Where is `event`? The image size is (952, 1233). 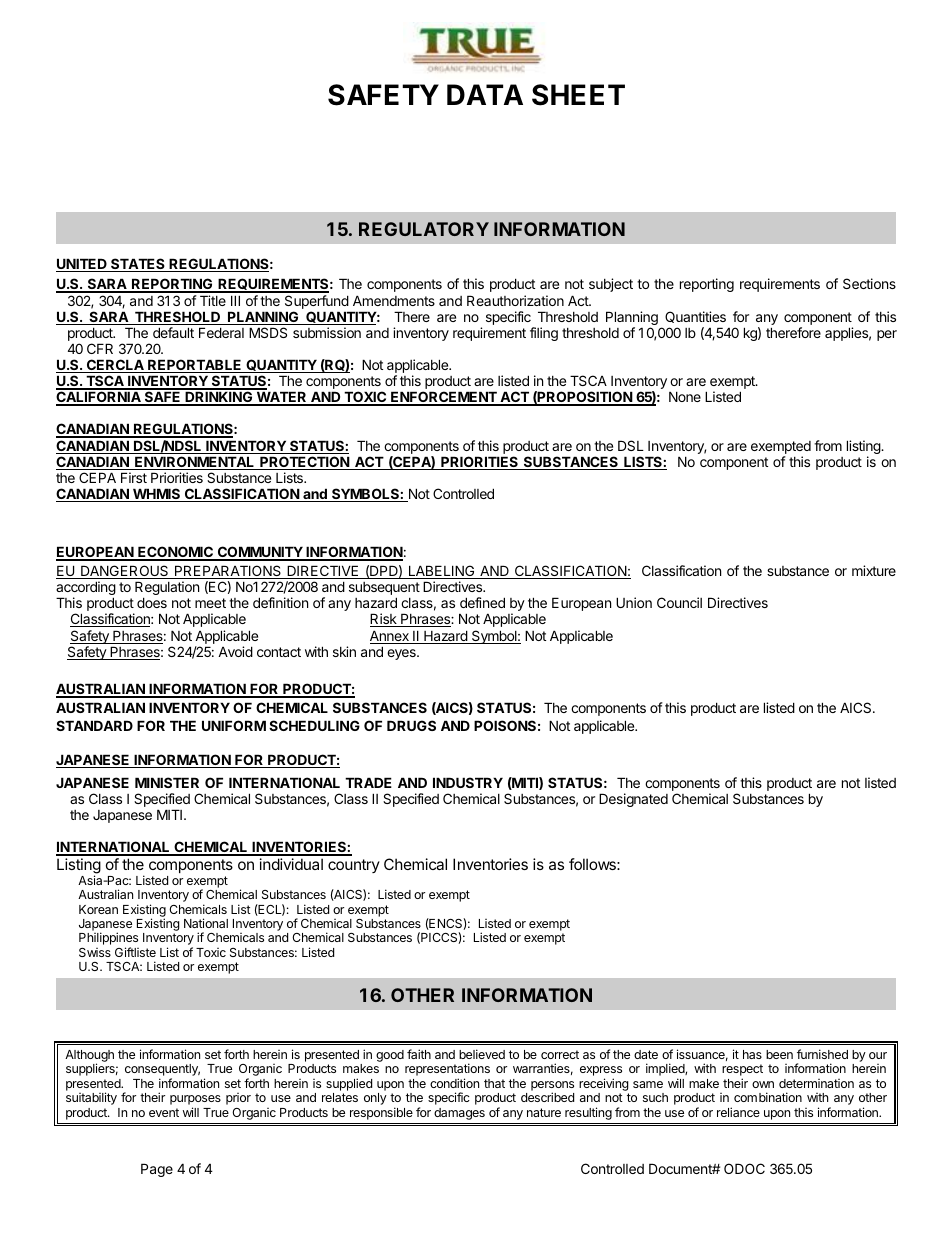 event is located at coordinates (164, 1112).
